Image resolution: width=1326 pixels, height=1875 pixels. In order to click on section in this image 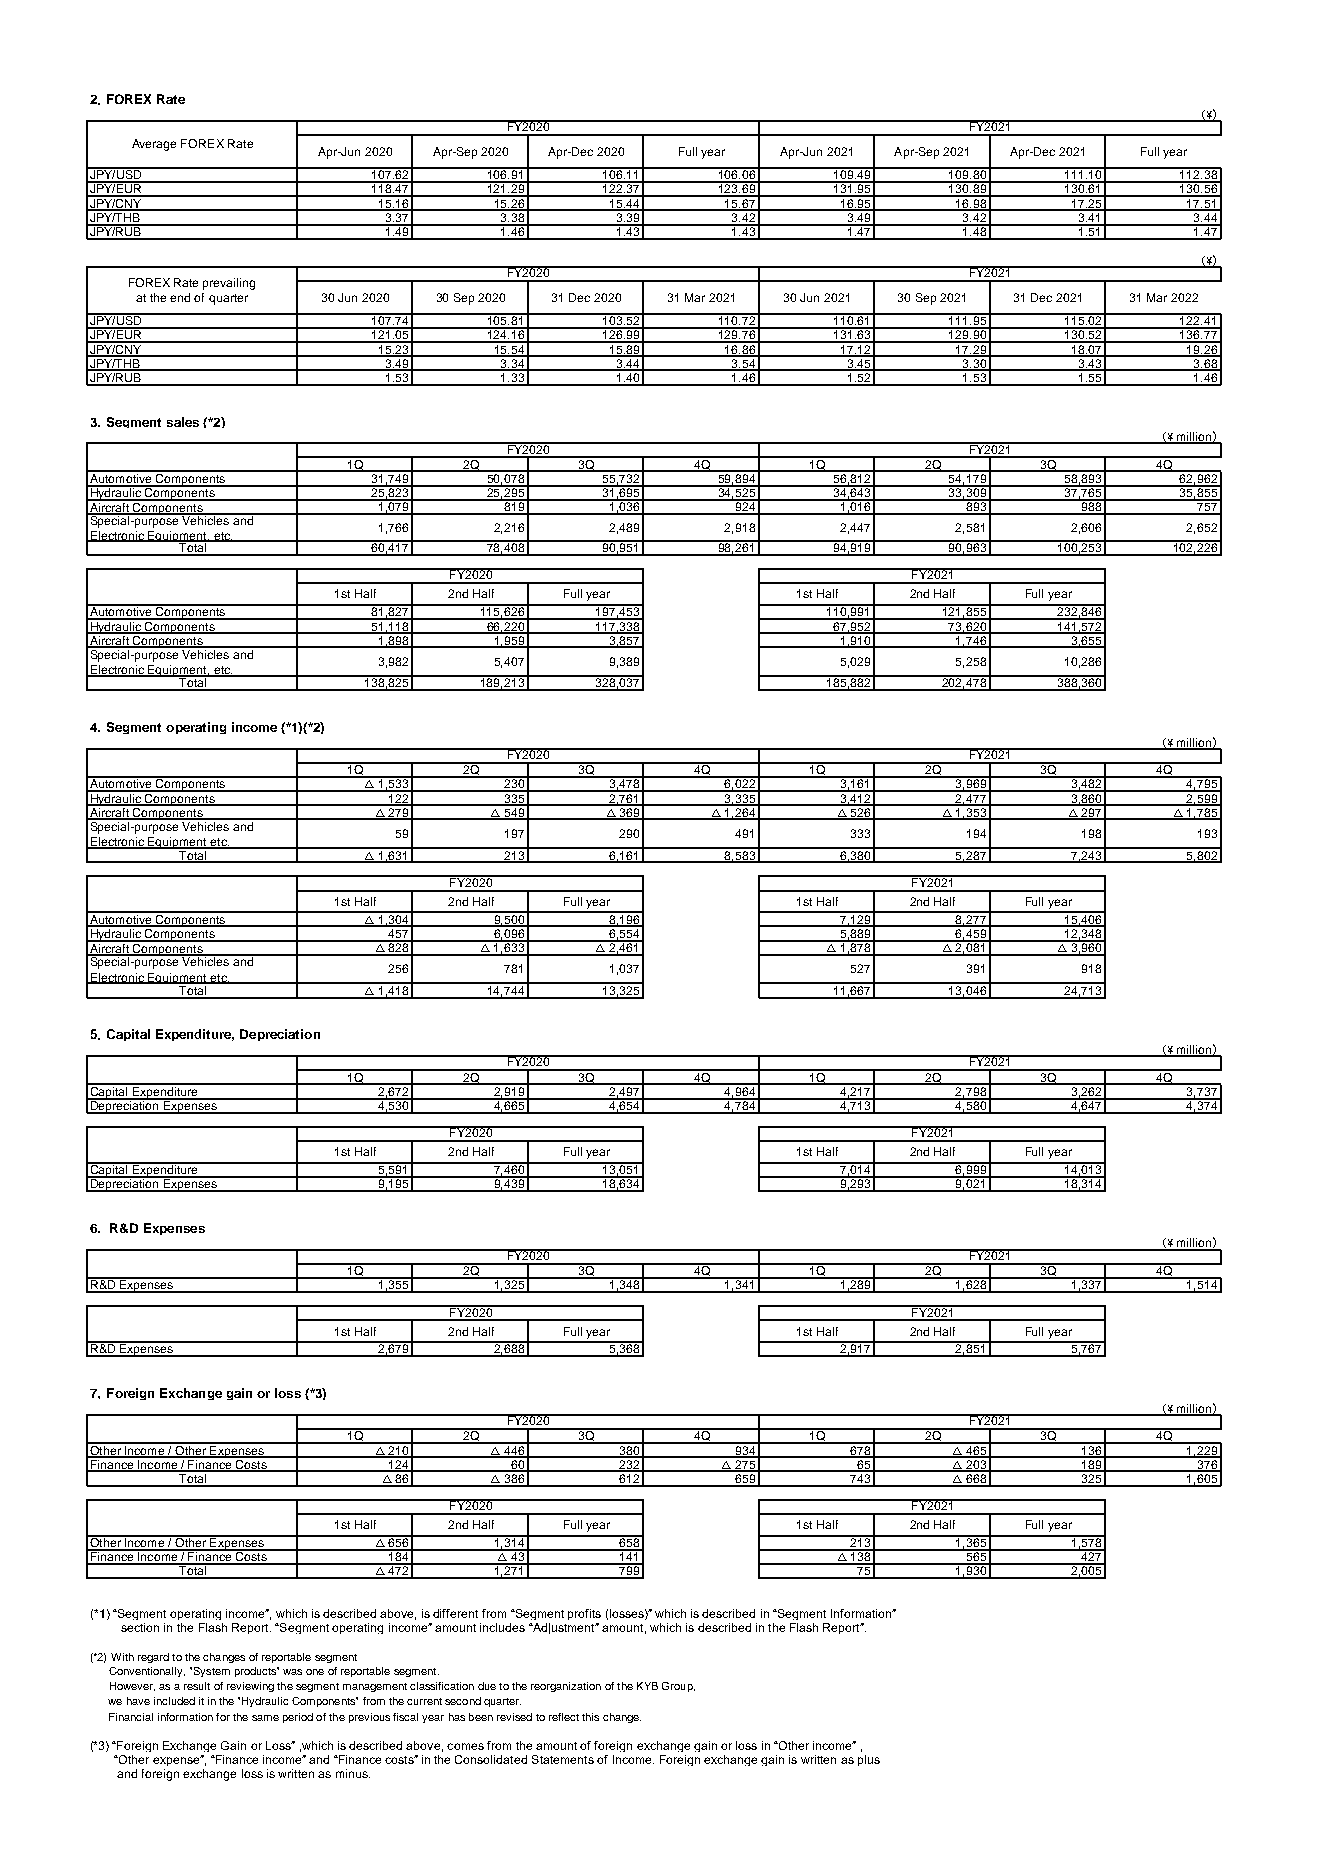, I will do `click(140, 1627)`.
